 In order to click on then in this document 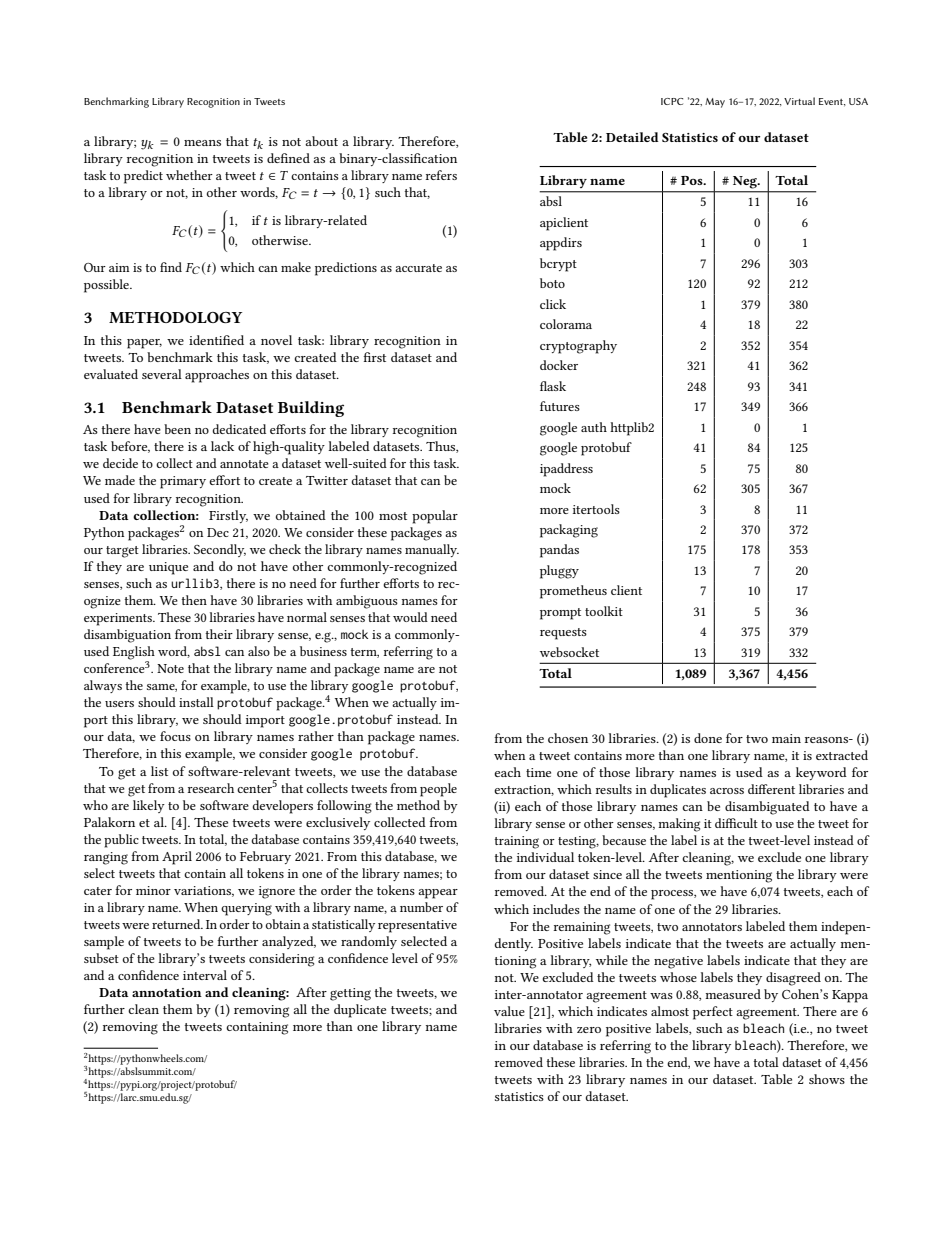, I will do `click(194, 600)`.
